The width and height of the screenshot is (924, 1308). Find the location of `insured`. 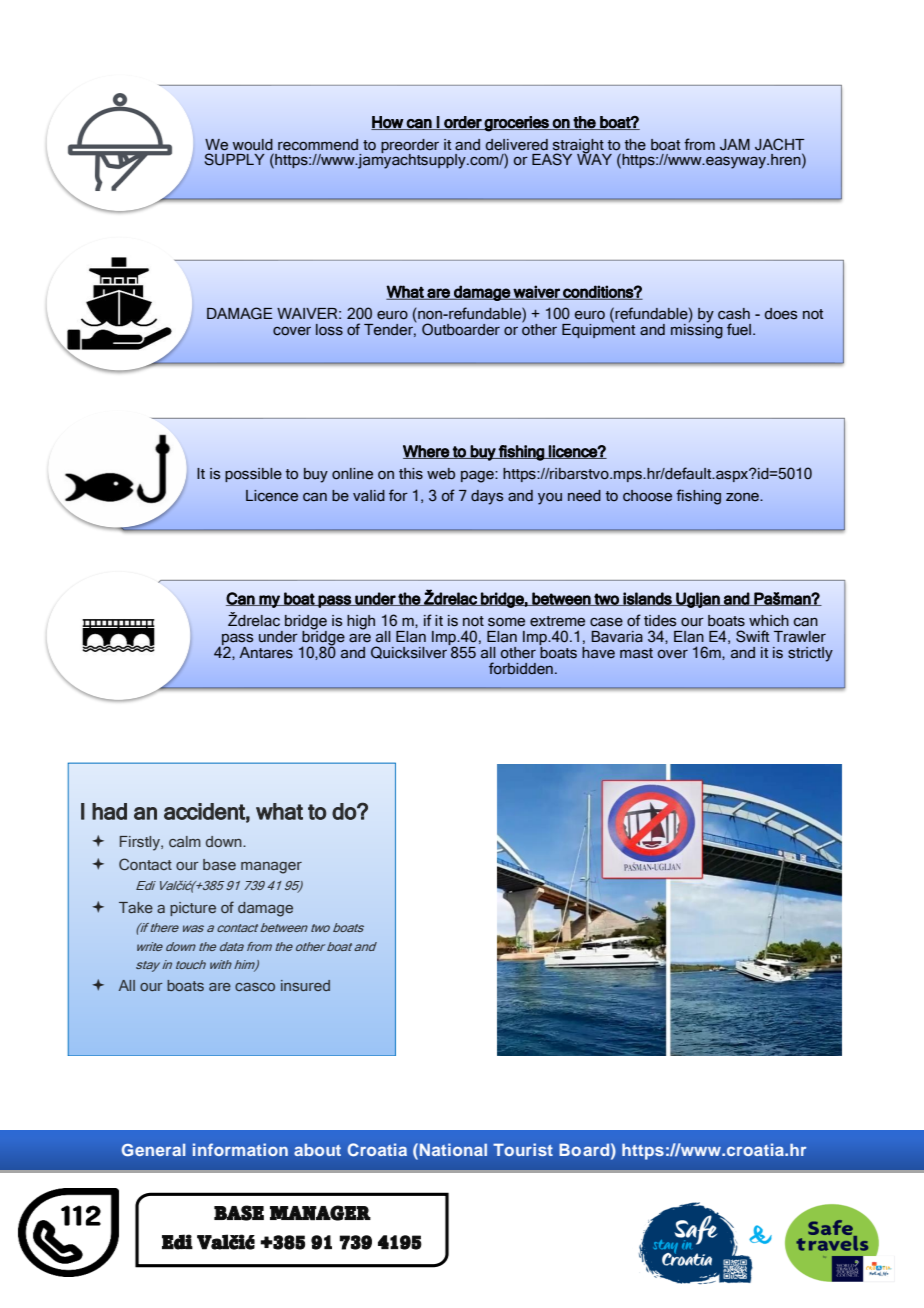

insured is located at coordinates (305, 985).
